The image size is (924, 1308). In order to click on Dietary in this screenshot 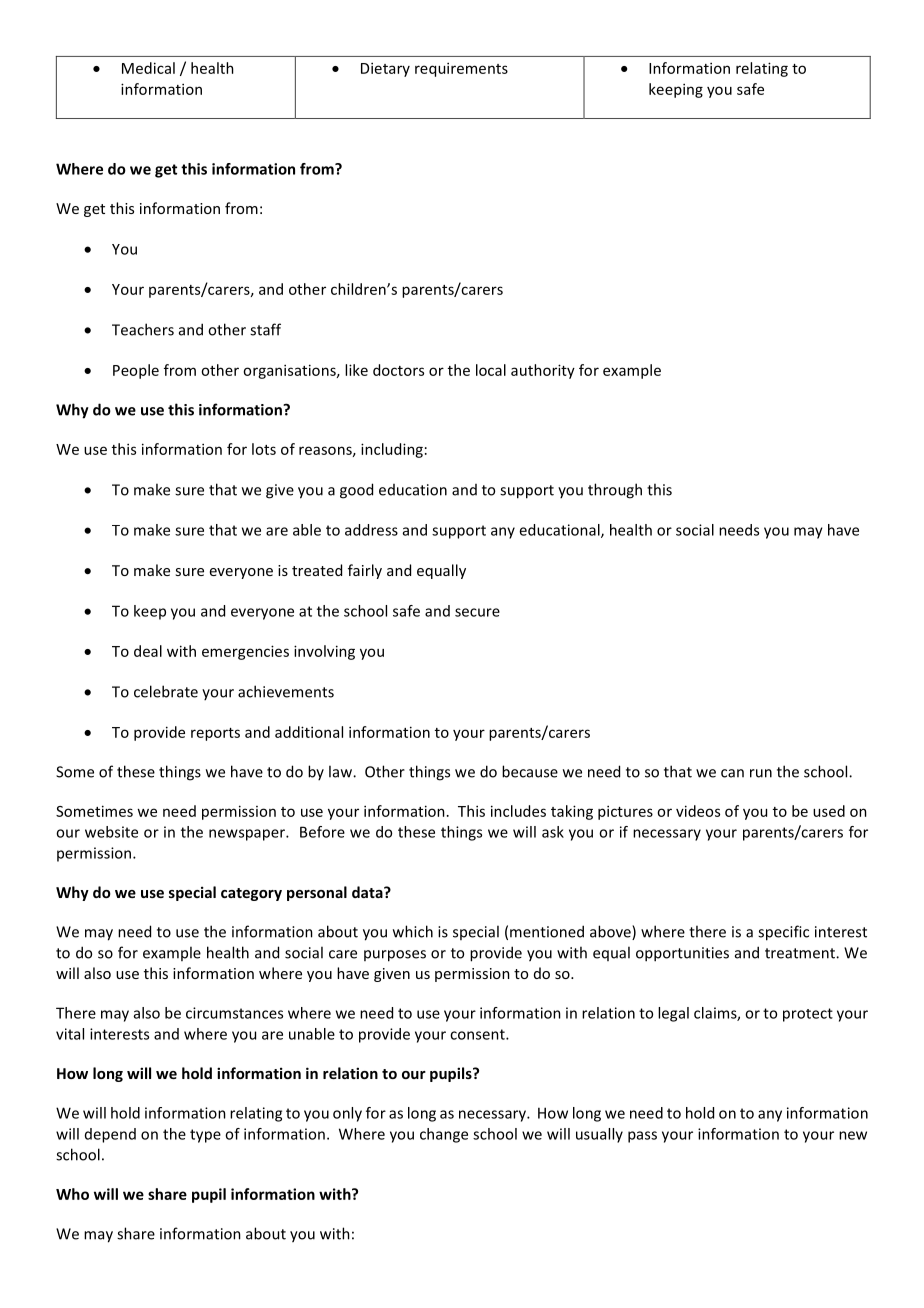, I will do `click(385, 69)`.
